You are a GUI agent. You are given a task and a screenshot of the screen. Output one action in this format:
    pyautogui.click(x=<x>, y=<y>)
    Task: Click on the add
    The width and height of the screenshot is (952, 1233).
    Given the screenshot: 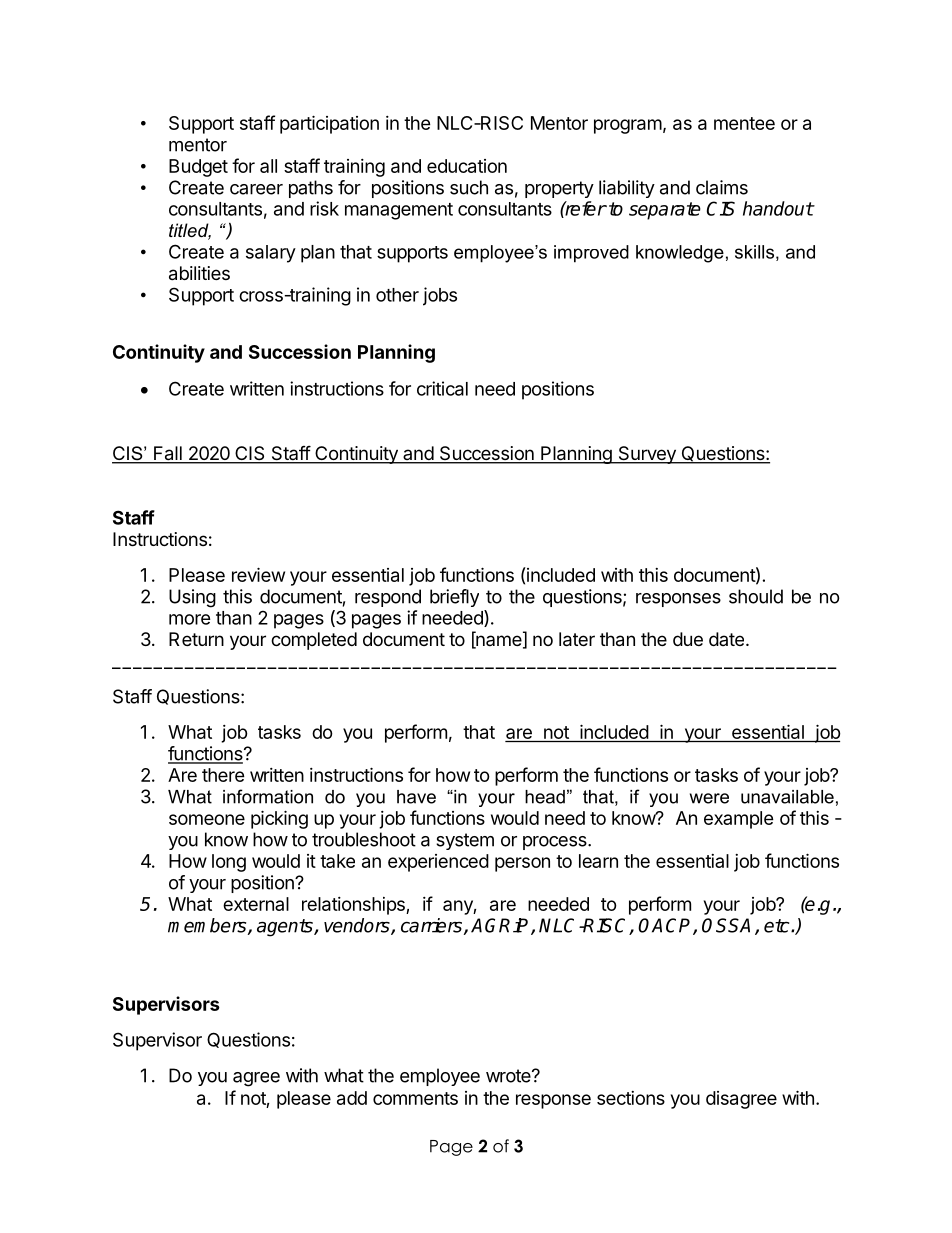 What is the action you would take?
    pyautogui.click(x=352, y=1098)
